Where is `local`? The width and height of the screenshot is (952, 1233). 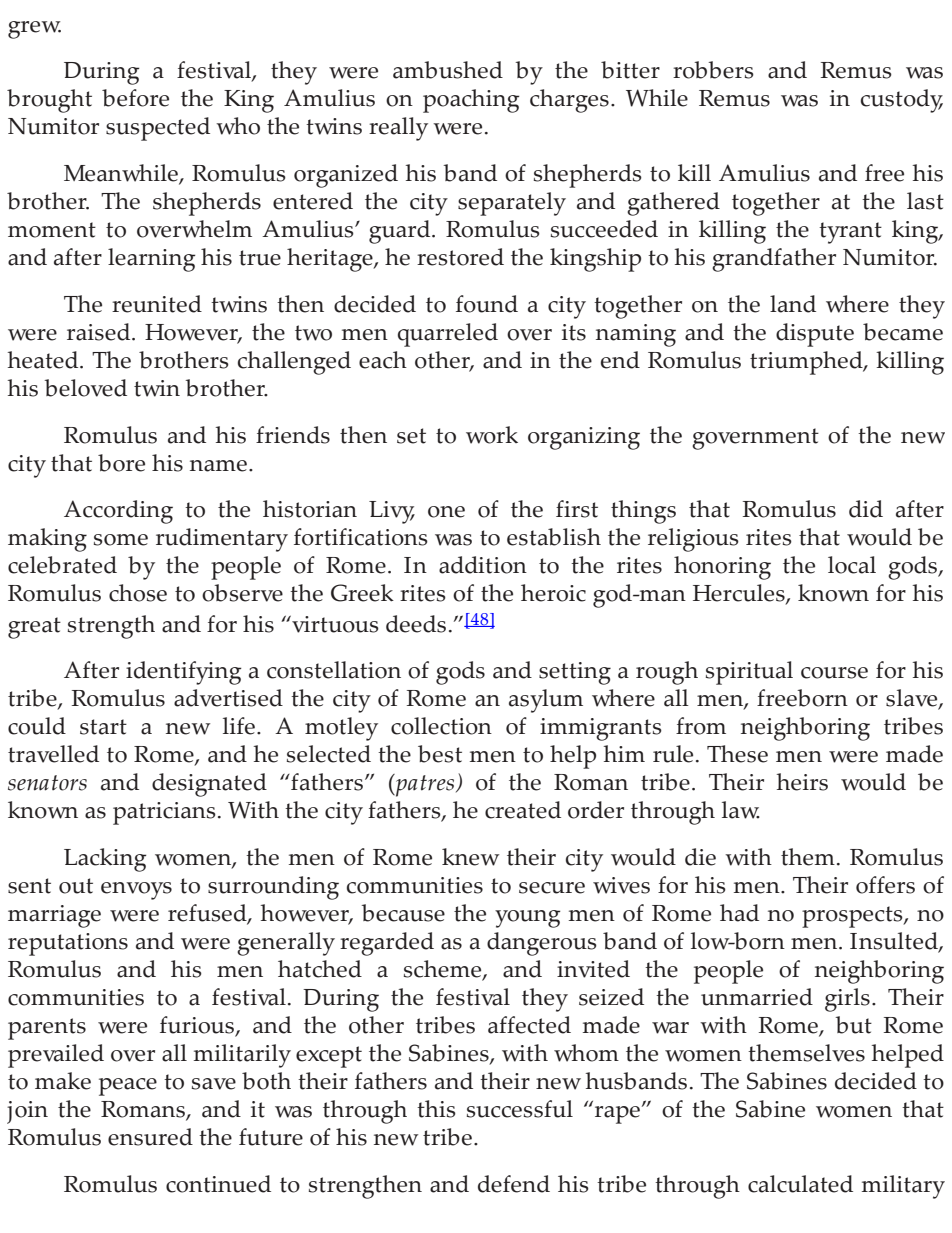 local is located at coordinates (852, 565).
